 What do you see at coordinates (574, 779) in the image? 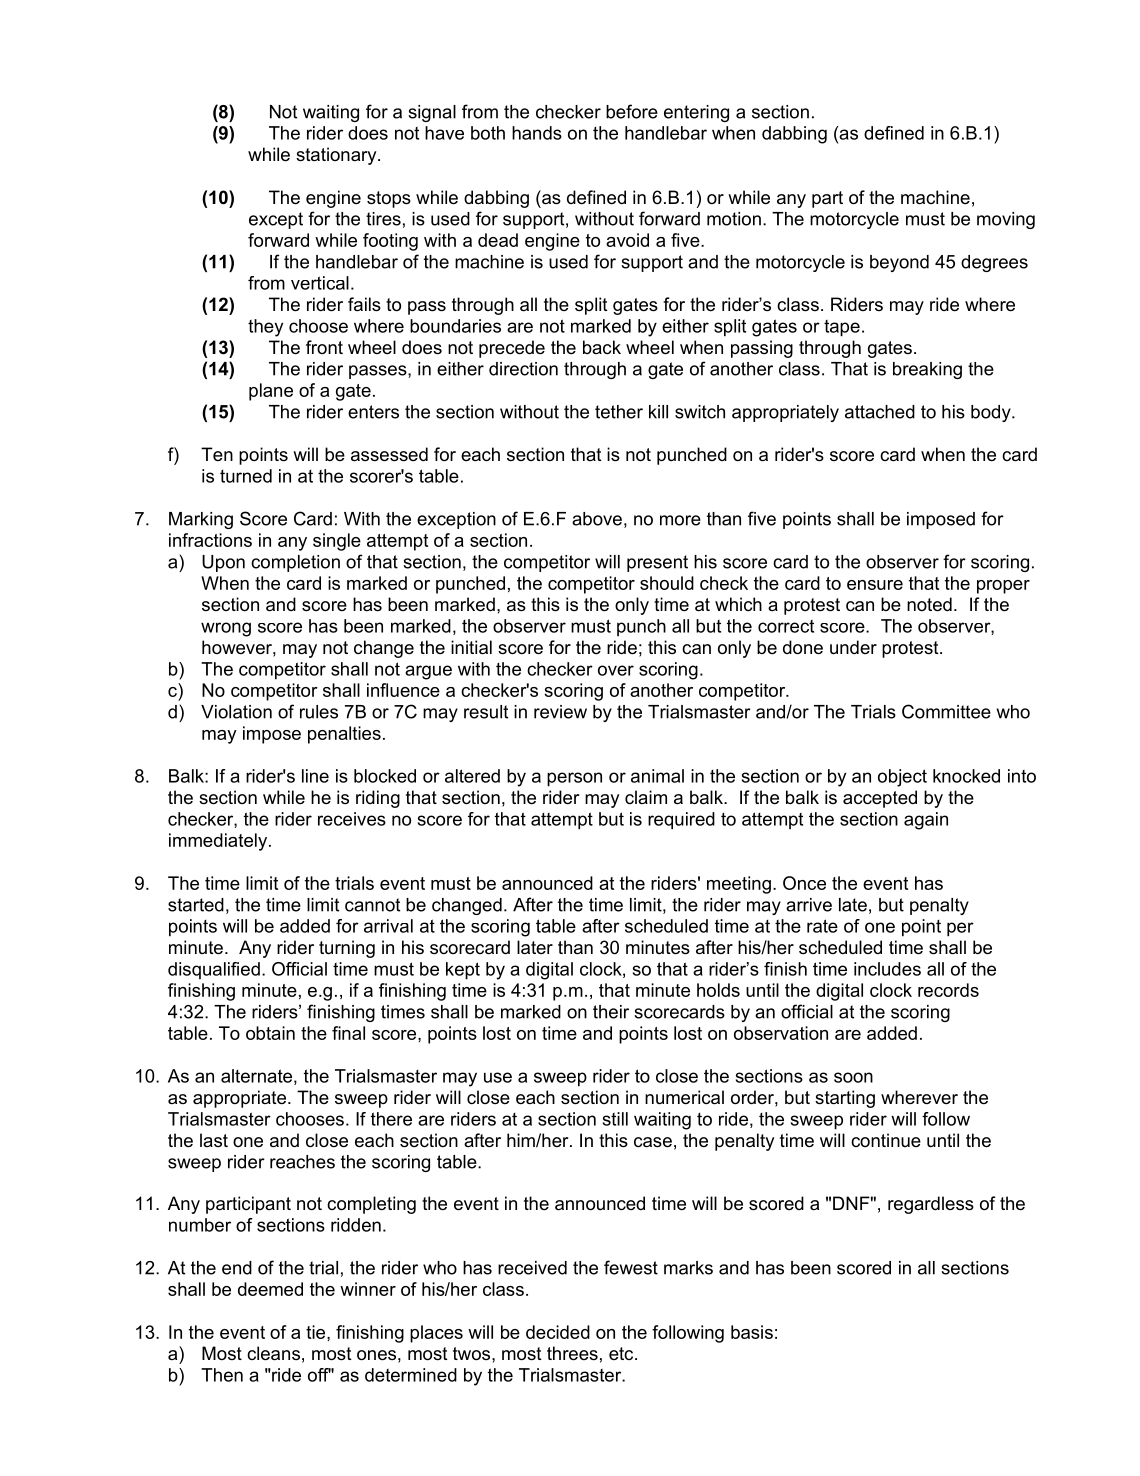
I see `person` at bounding box center [574, 779].
